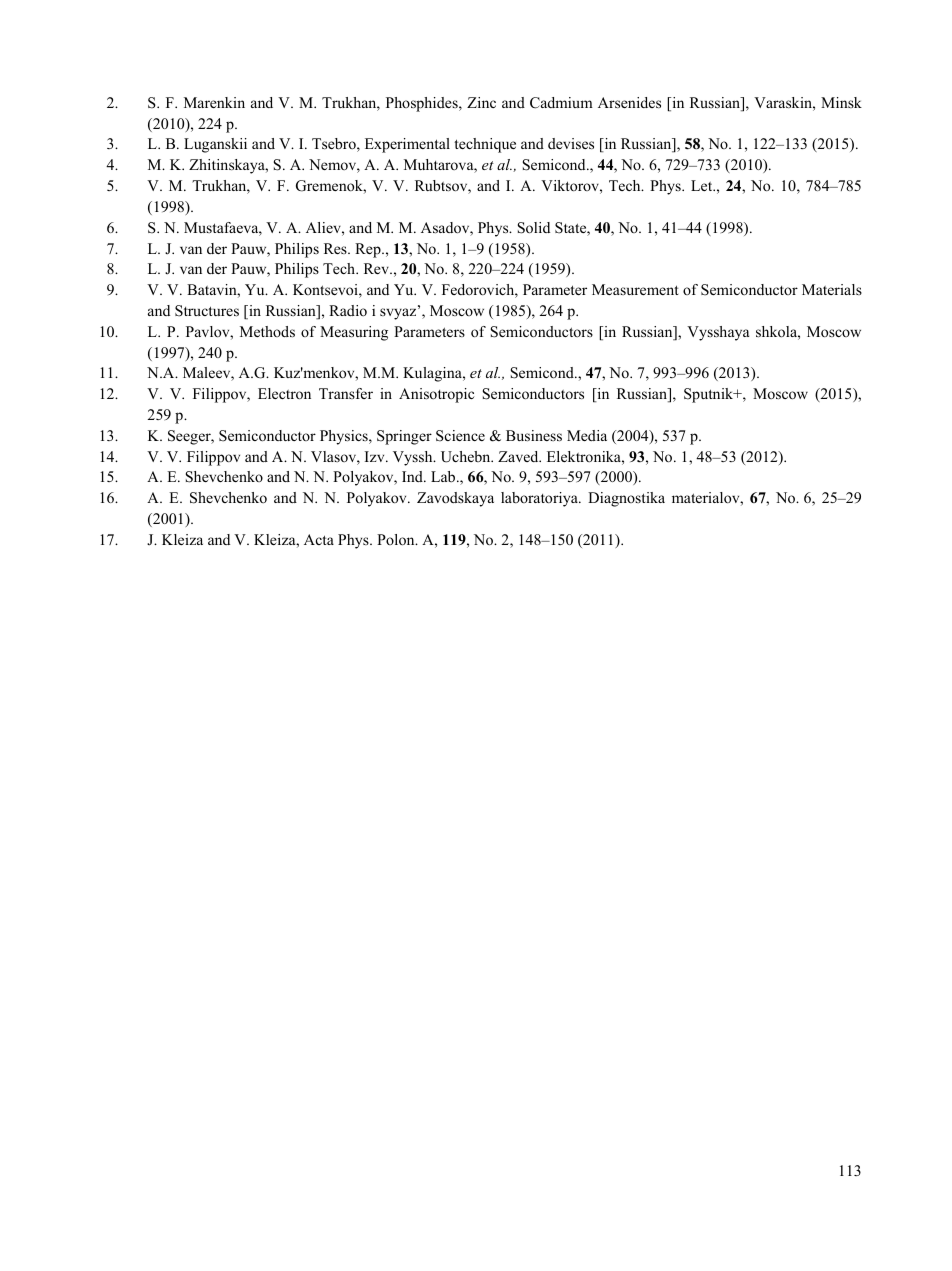  I want to click on Rep, so click(369, 250).
